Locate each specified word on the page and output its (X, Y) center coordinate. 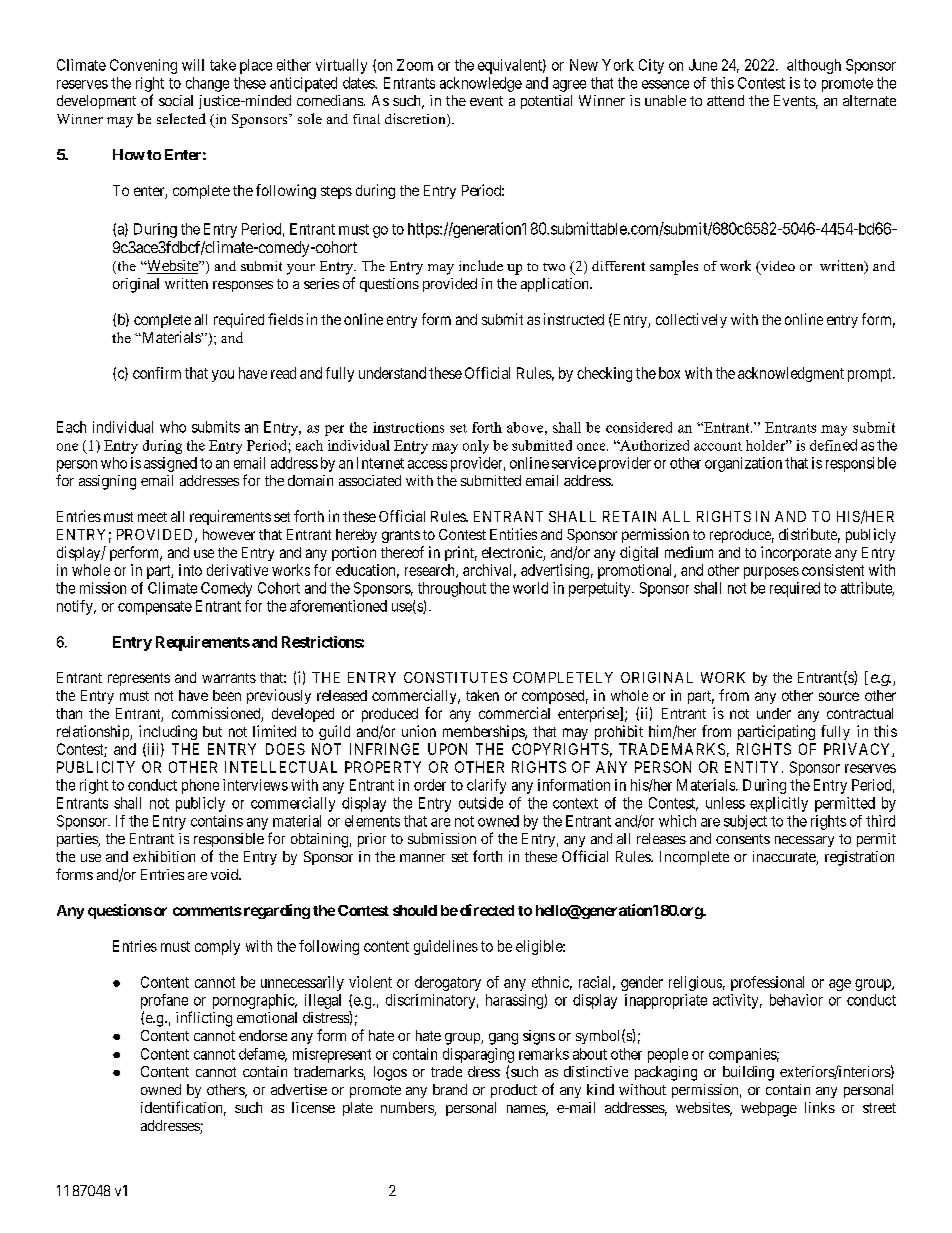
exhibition (164, 856)
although (814, 66)
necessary (804, 841)
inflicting (204, 1019)
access (427, 464)
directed (487, 910)
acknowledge (481, 84)
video (776, 267)
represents (139, 679)
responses (243, 286)
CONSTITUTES (455, 677)
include (481, 265)
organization (743, 464)
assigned (170, 464)
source (839, 696)
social (176, 100)
